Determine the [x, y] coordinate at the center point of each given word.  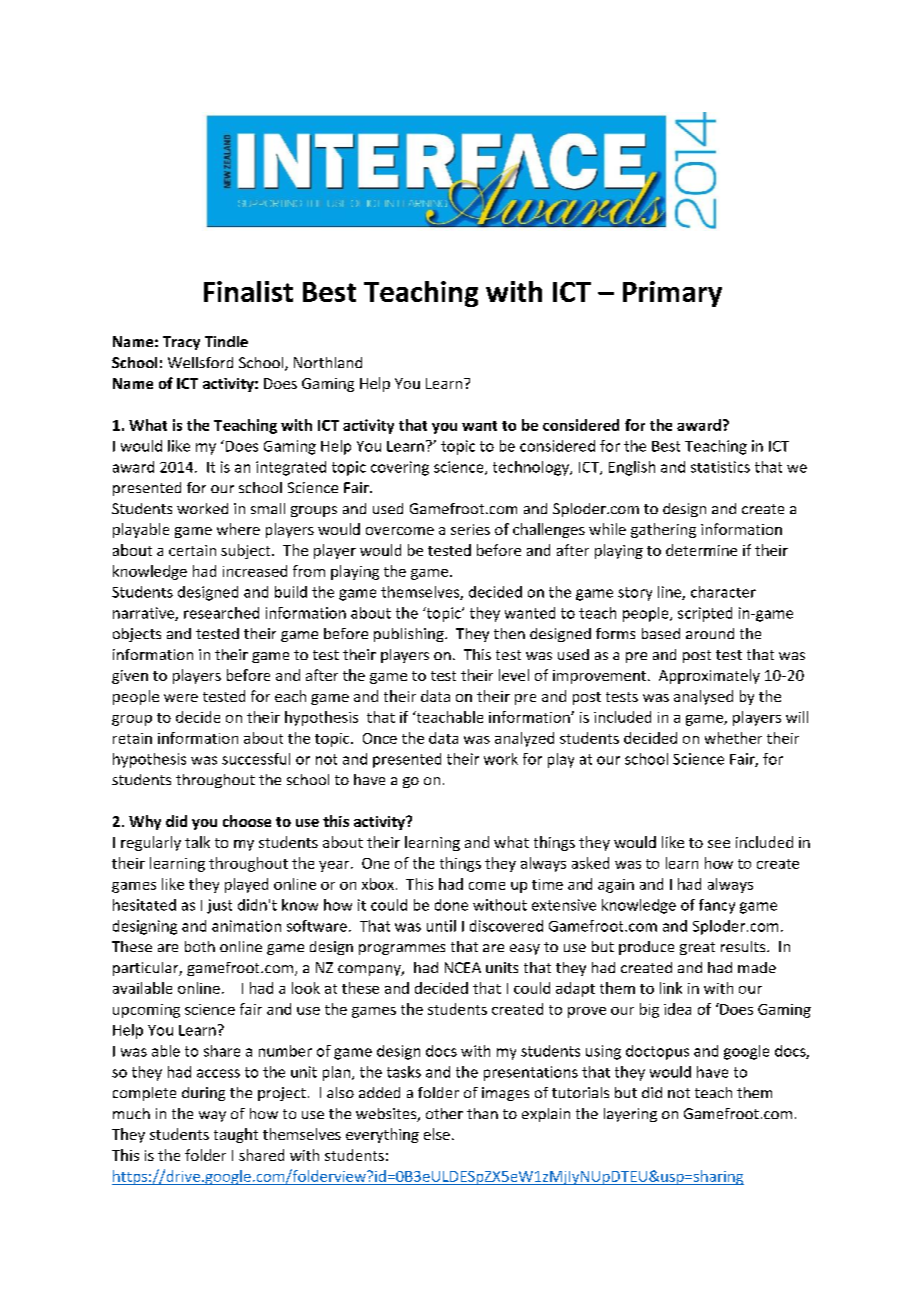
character [723, 592]
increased [255, 571]
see [719, 844]
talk [197, 842]
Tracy [181, 343]
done [451, 905]
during [203, 1094]
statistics [720, 467]
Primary [672, 294]
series [470, 529]
